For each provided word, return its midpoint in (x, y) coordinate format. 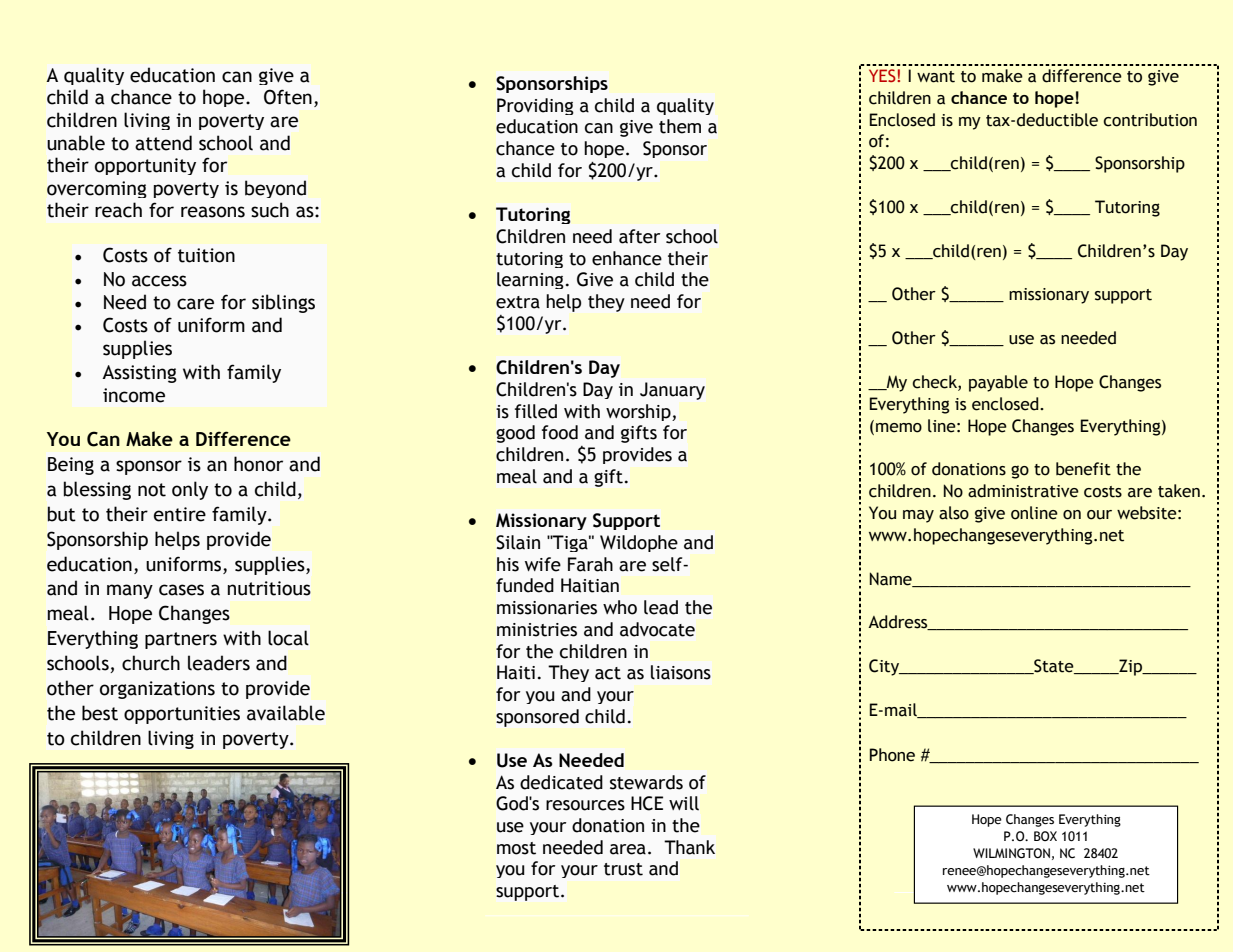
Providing (535, 106)
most (516, 848)
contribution (1150, 120)
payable (998, 383)
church (151, 663)
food (560, 432)
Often (288, 97)
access (159, 281)
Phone (892, 755)
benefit (1083, 469)
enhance (627, 258)
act (608, 673)
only (190, 490)
